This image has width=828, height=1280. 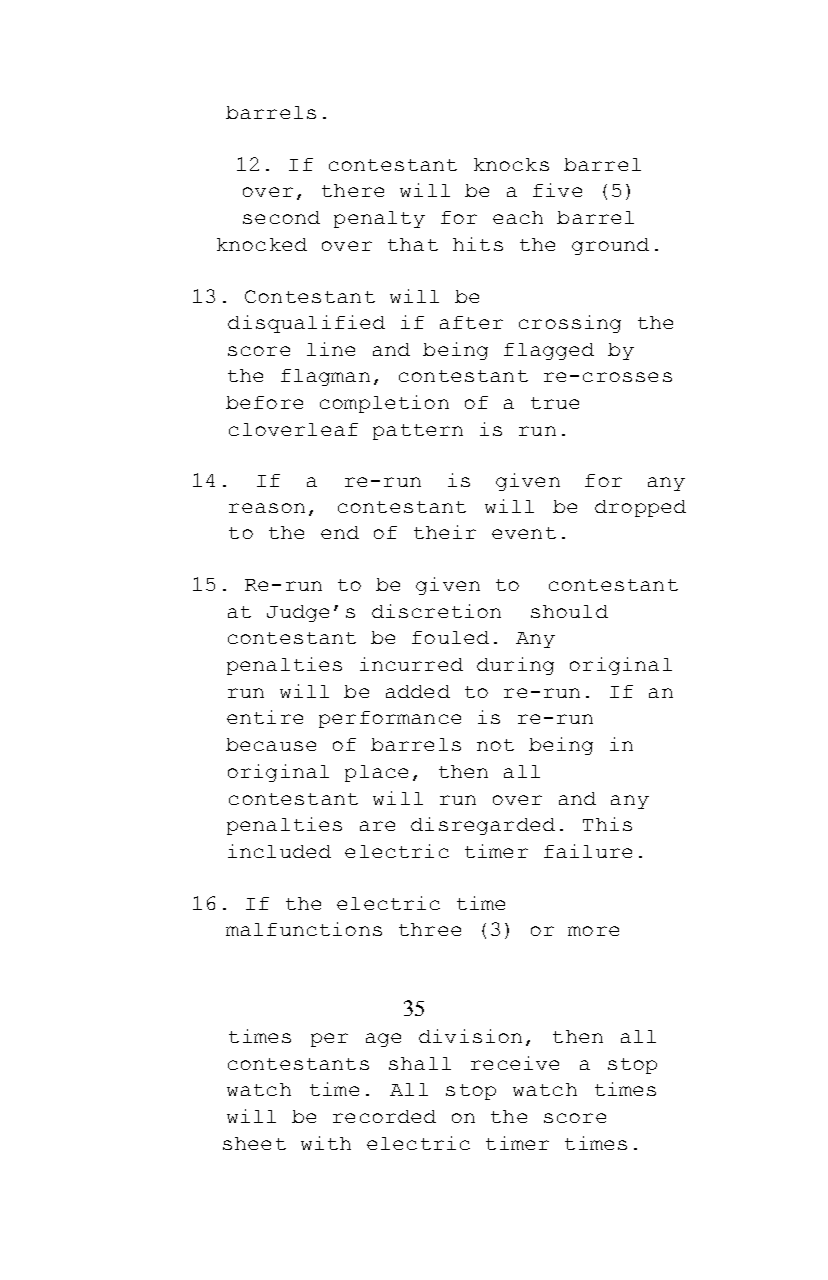 I want to click on hits, so click(x=478, y=244).
